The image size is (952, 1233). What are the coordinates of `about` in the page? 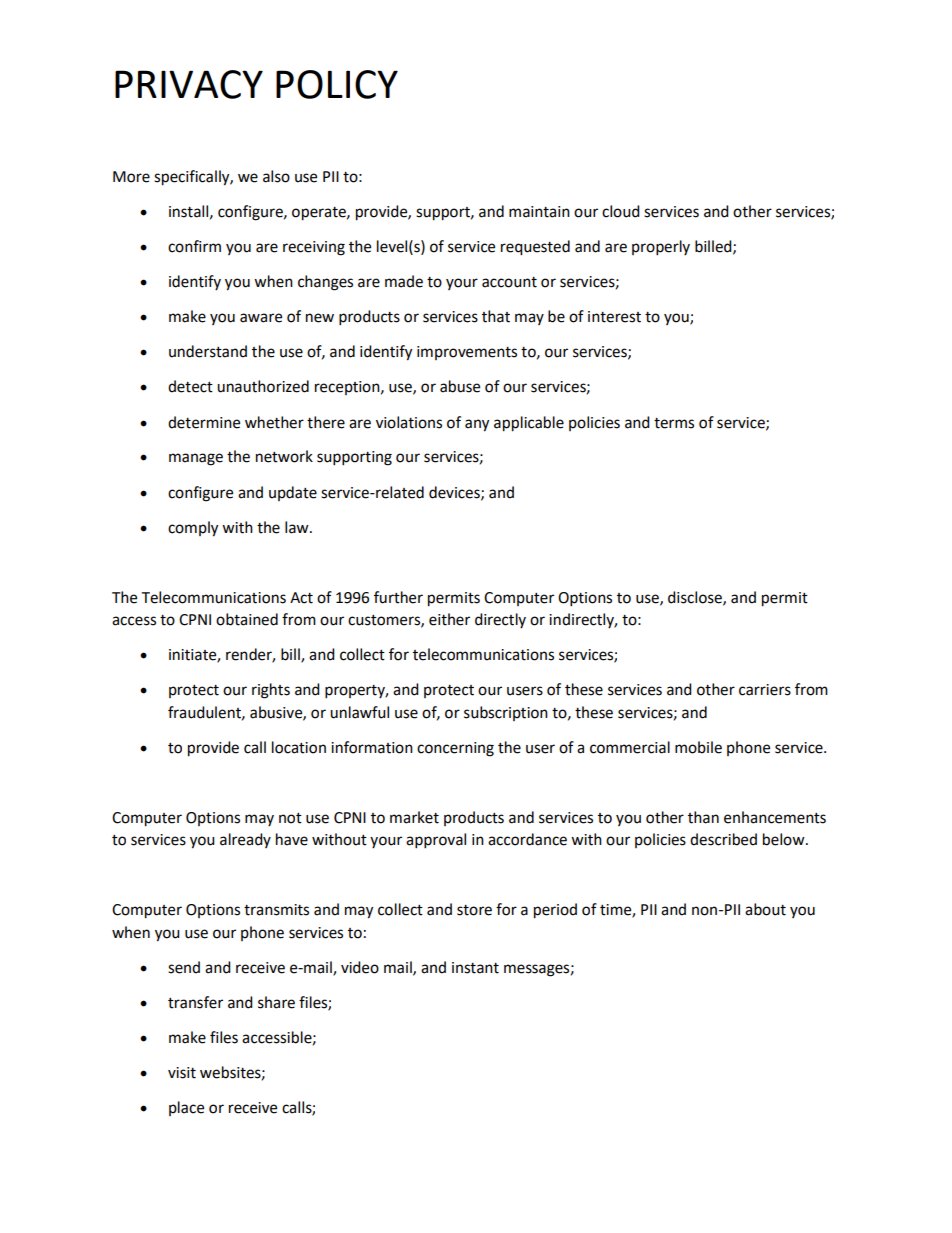 It's located at (765, 909).
